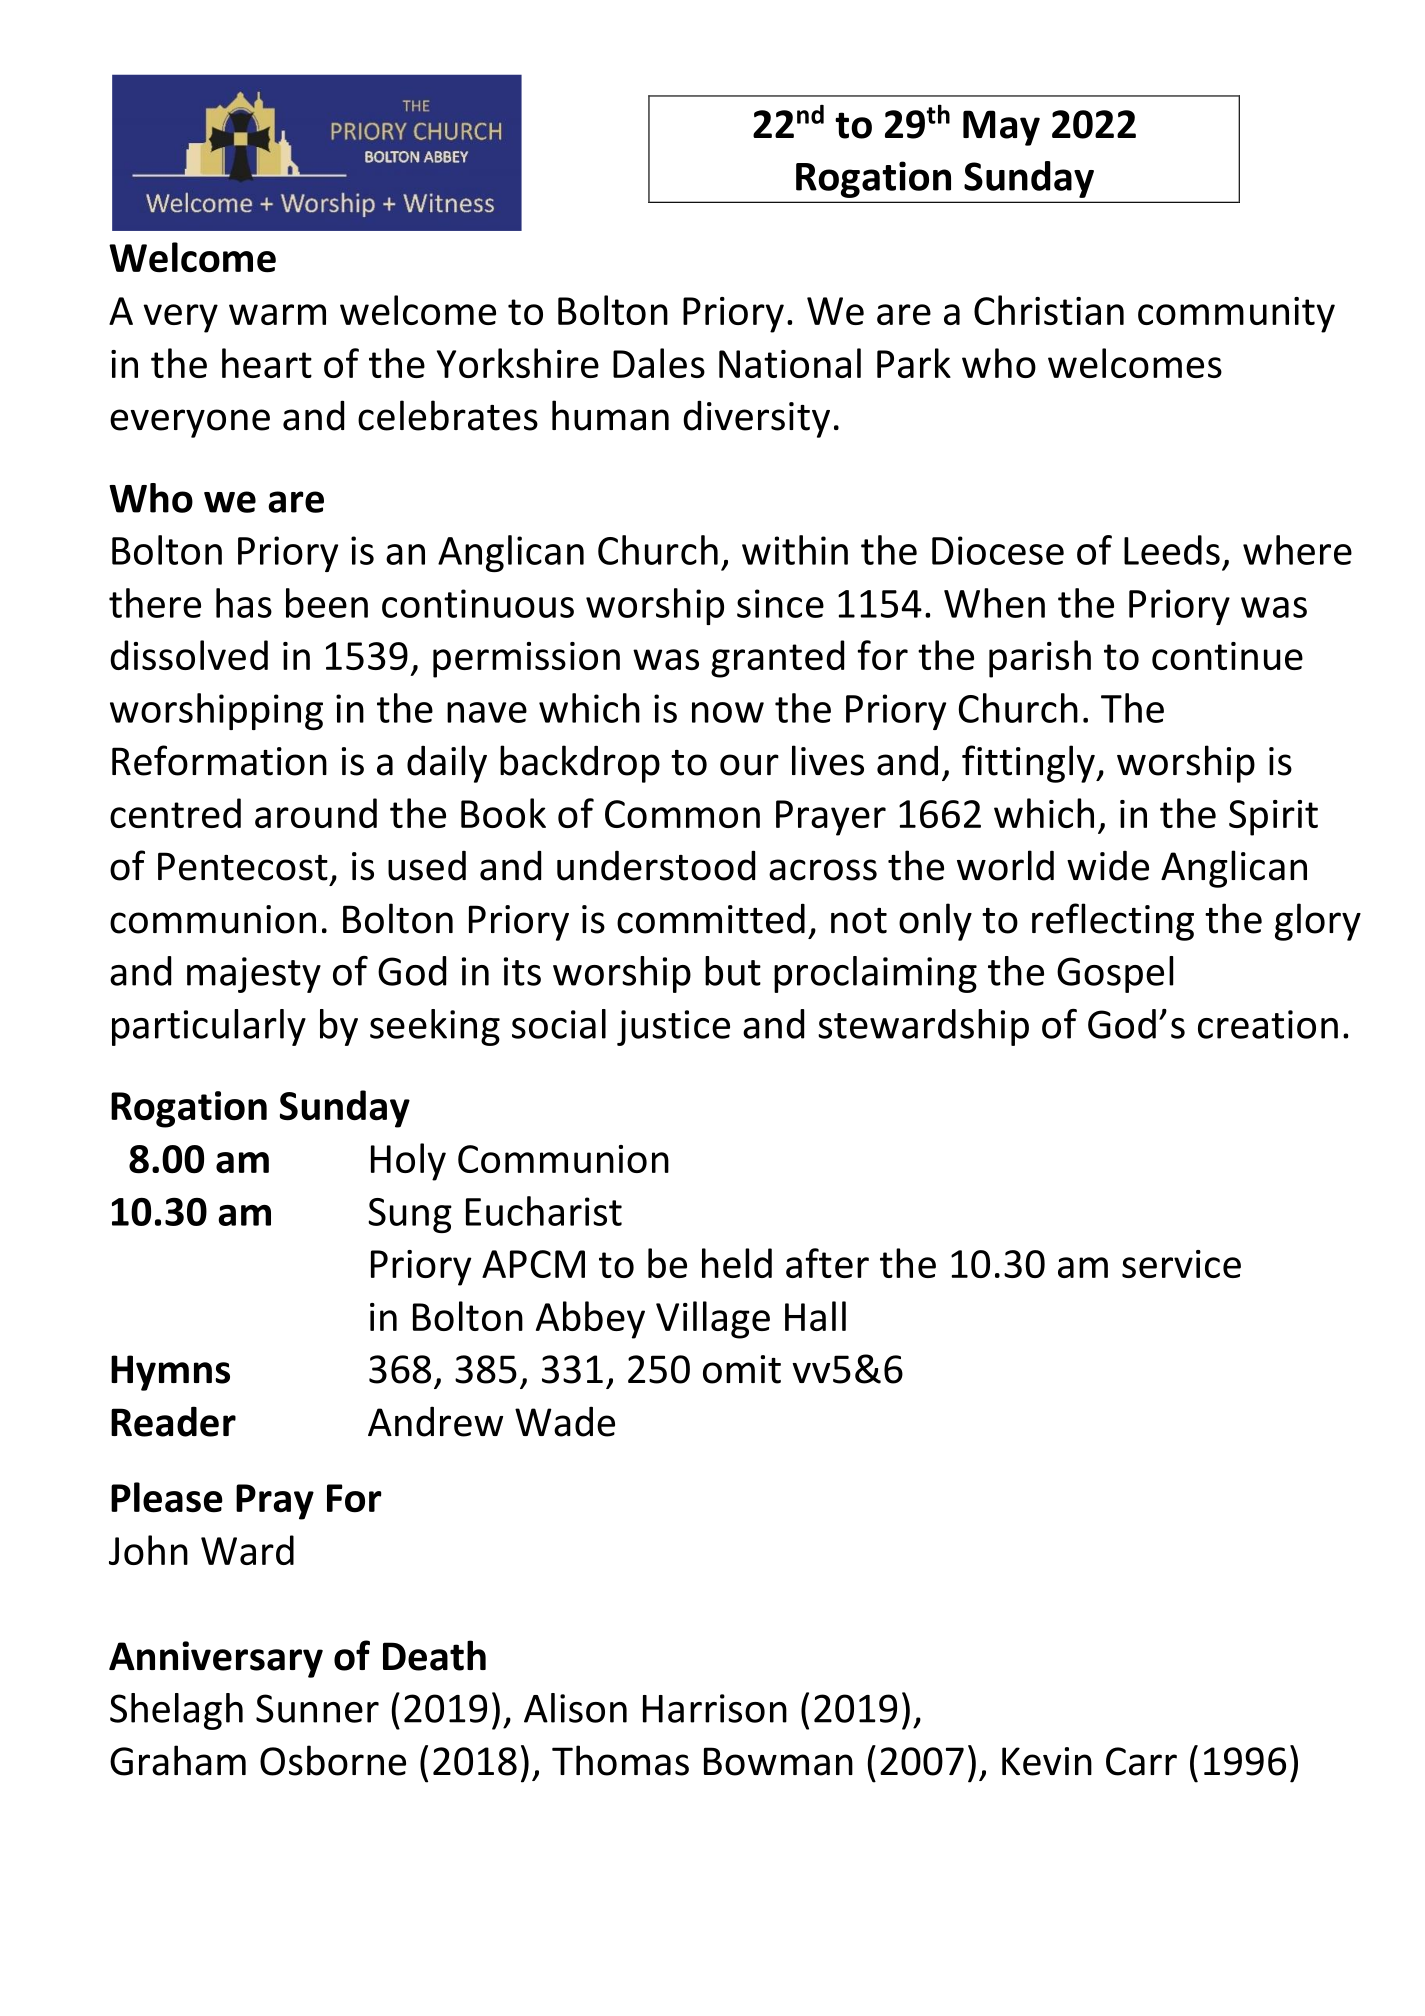 The image size is (1425, 2016). I want to click on Osborne, so click(333, 1760).
